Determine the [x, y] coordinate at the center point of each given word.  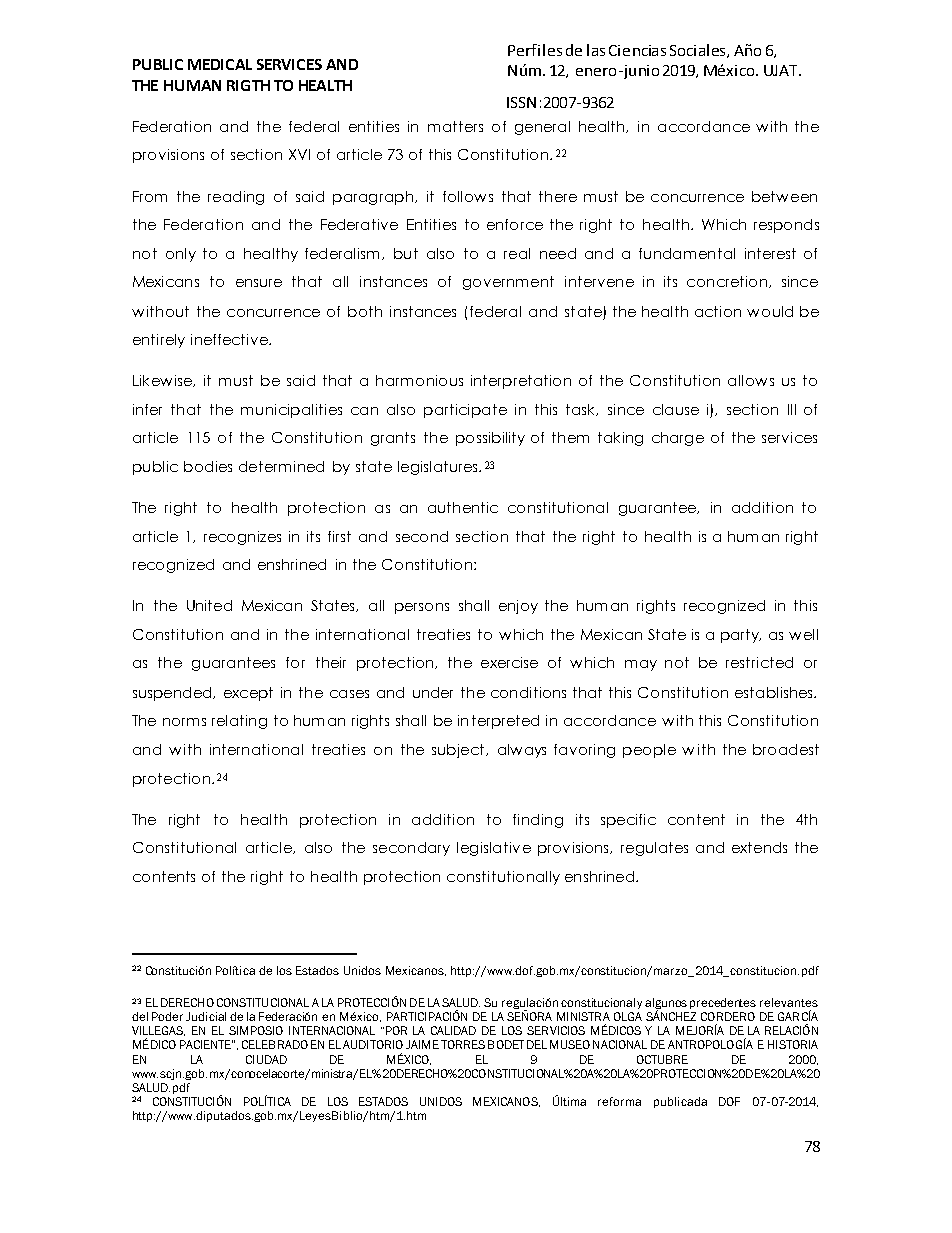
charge [678, 439]
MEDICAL [220, 64]
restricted [759, 662]
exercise [509, 662]
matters [455, 126]
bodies [208, 466]
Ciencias [637, 50]
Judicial [206, 1016]
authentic [463, 507]
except [248, 694]
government [508, 283]
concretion [727, 281]
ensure [259, 283]
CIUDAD [266, 1059]
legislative [494, 849]
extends [759, 847]
